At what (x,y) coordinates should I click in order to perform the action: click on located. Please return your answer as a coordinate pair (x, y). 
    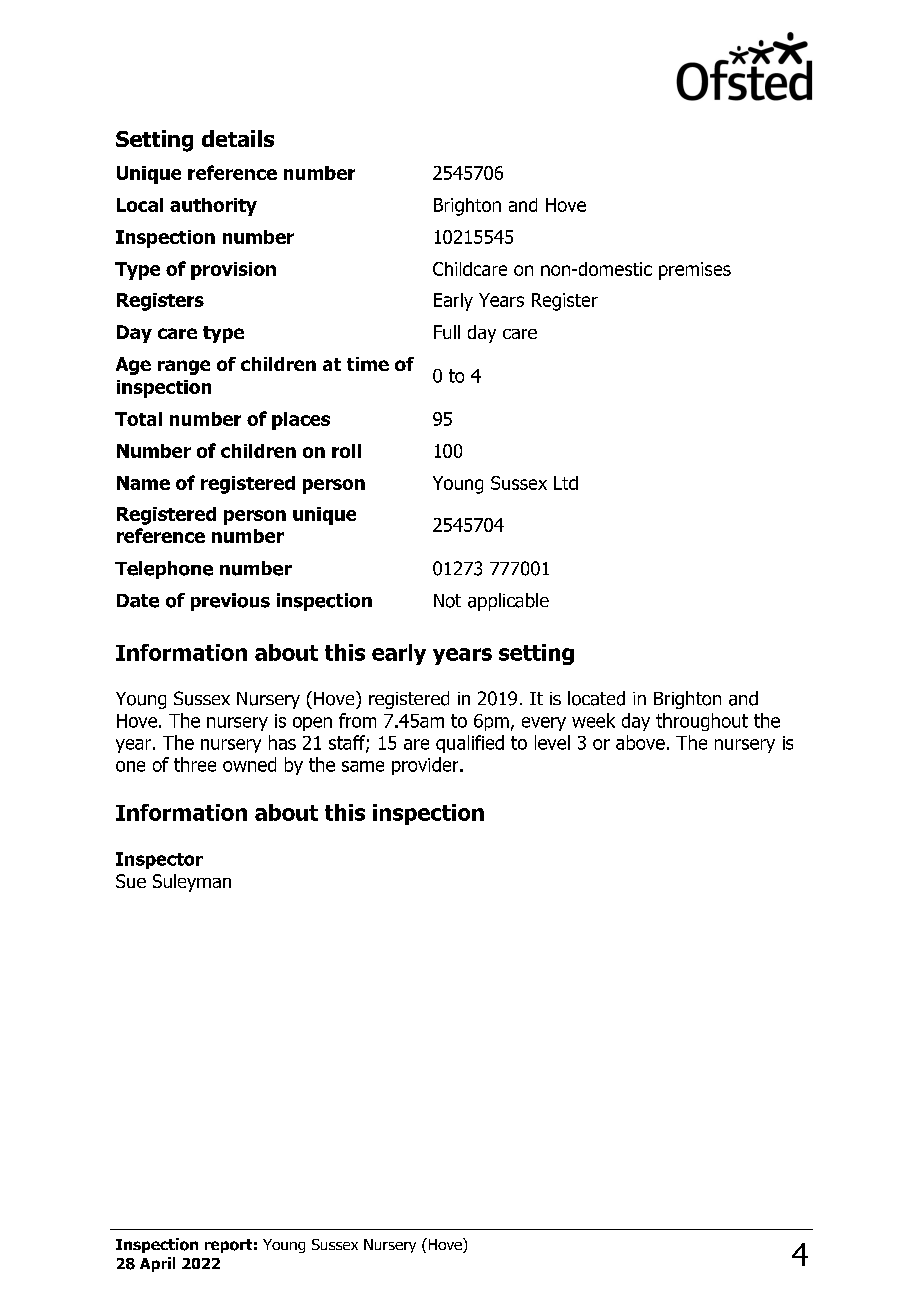
    Looking at the image, I should click on (596, 698).
